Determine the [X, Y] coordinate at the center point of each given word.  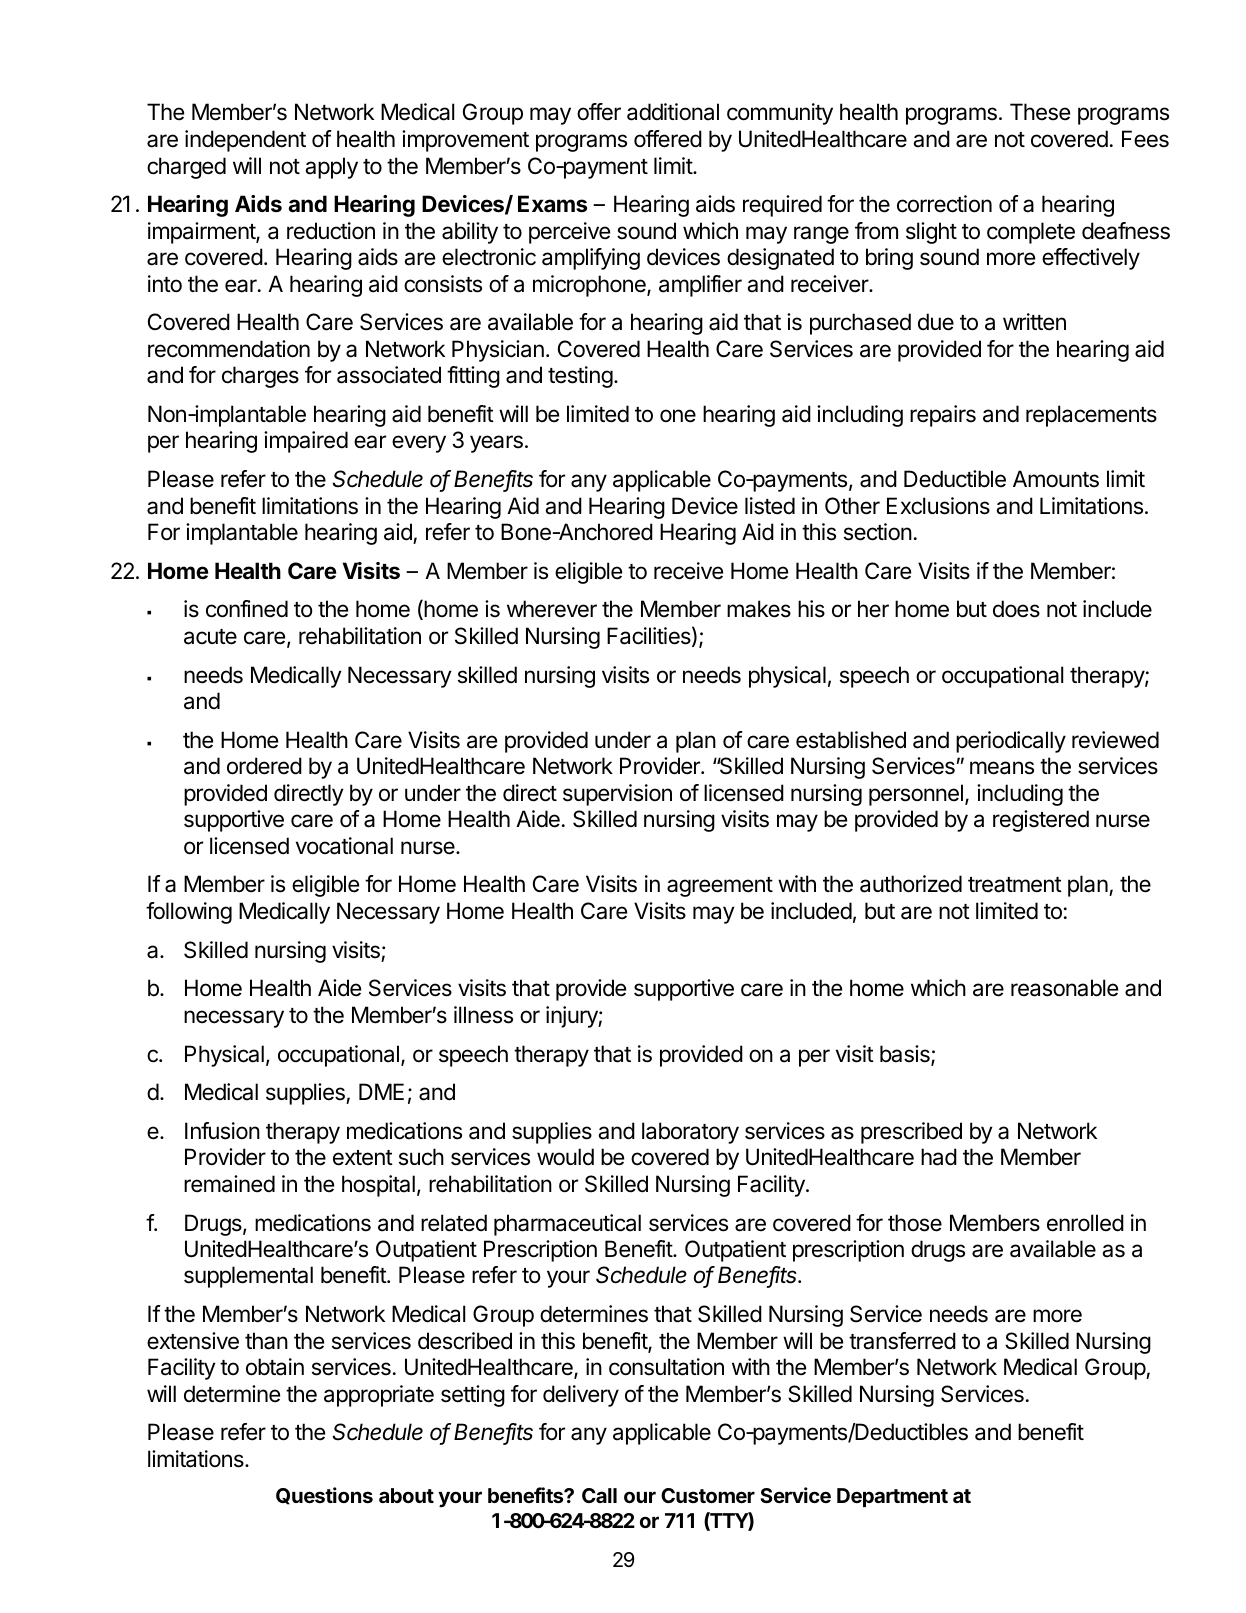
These [1040, 112]
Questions [324, 1496]
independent [245, 141]
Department [892, 1497]
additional [673, 112]
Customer [708, 1495]
